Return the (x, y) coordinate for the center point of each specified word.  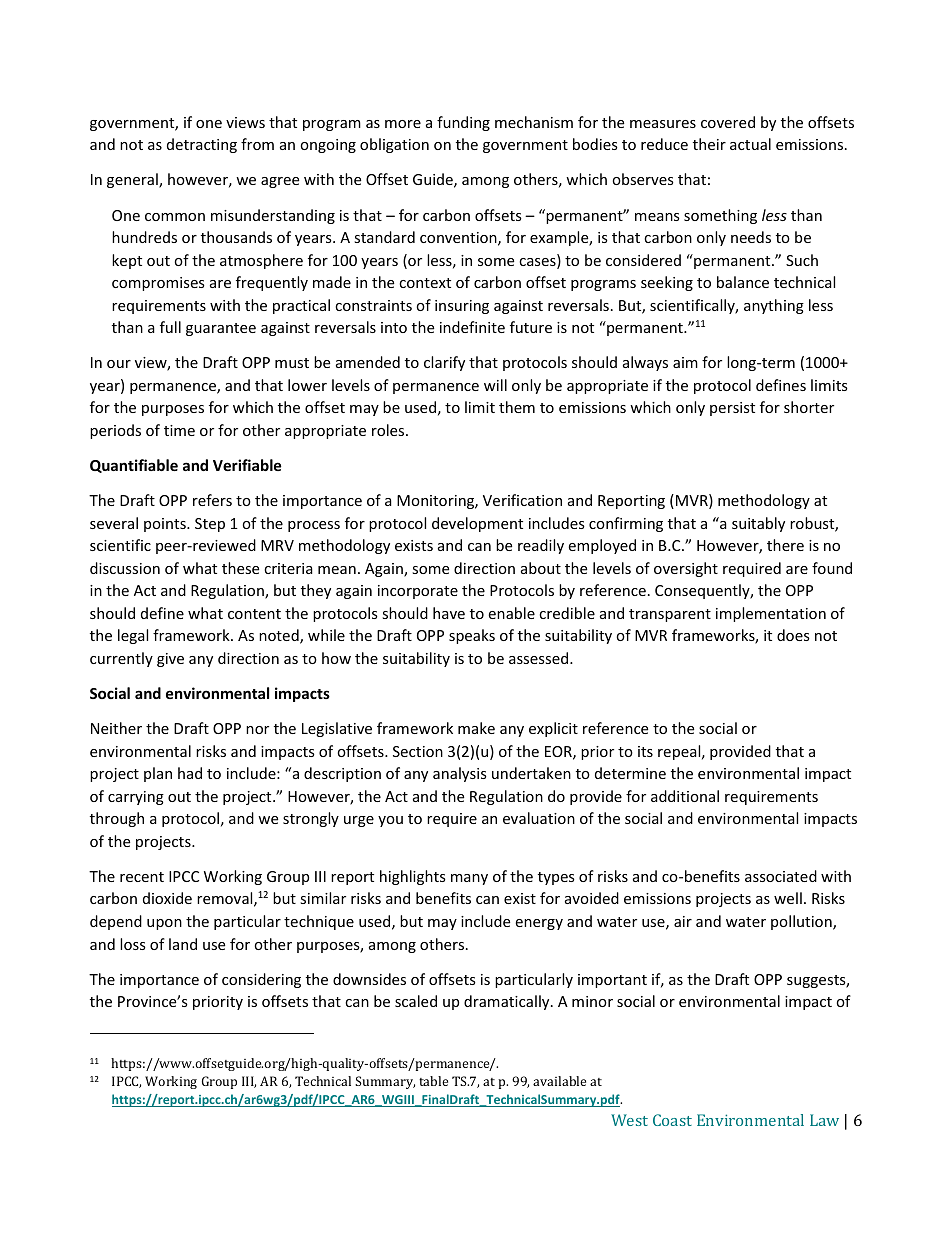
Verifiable (247, 465)
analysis (460, 774)
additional (685, 796)
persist (732, 409)
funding (463, 123)
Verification (522, 500)
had (190, 773)
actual (750, 144)
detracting (202, 145)
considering (261, 980)
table (433, 1081)
